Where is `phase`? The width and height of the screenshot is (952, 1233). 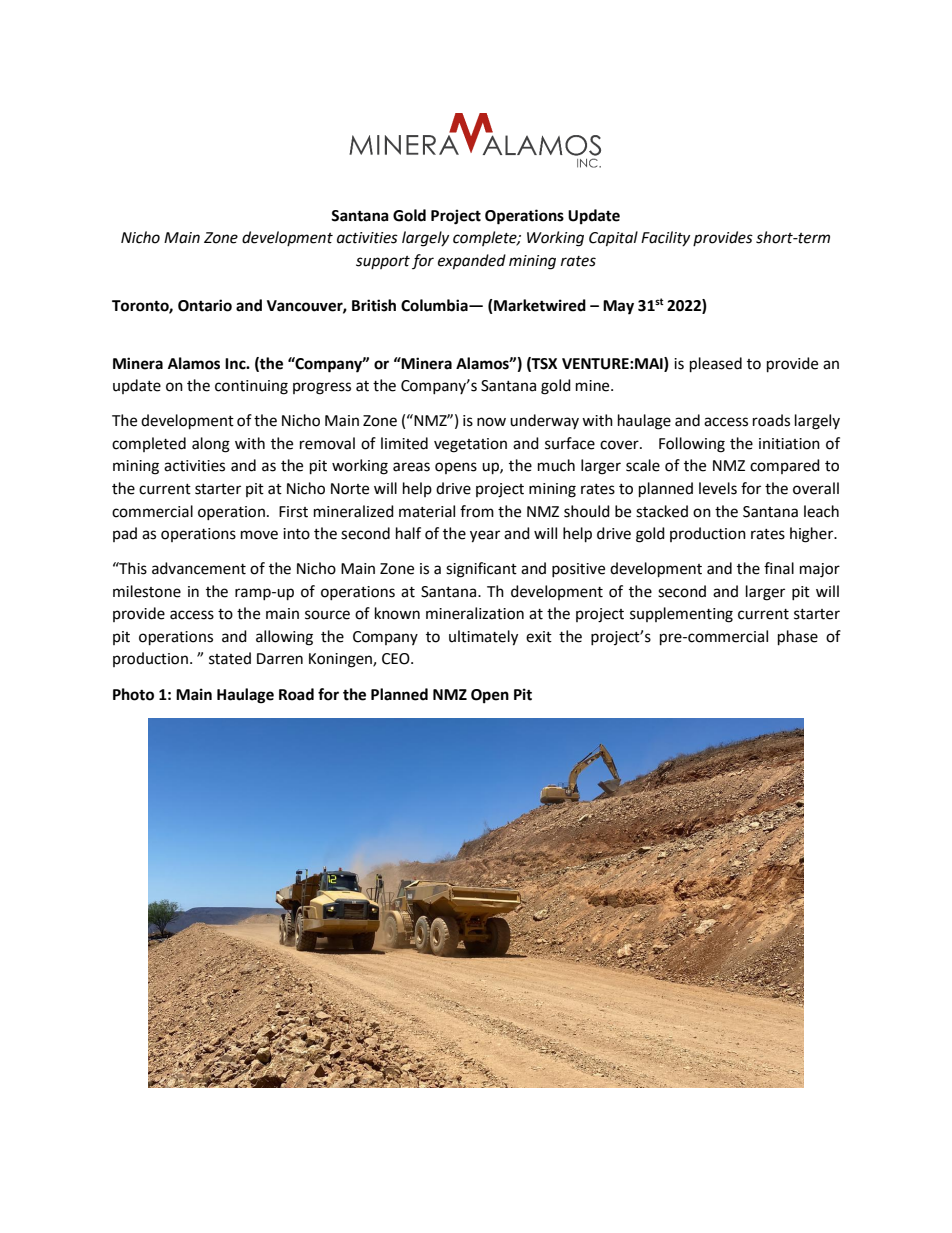
phase is located at coordinates (798, 638).
